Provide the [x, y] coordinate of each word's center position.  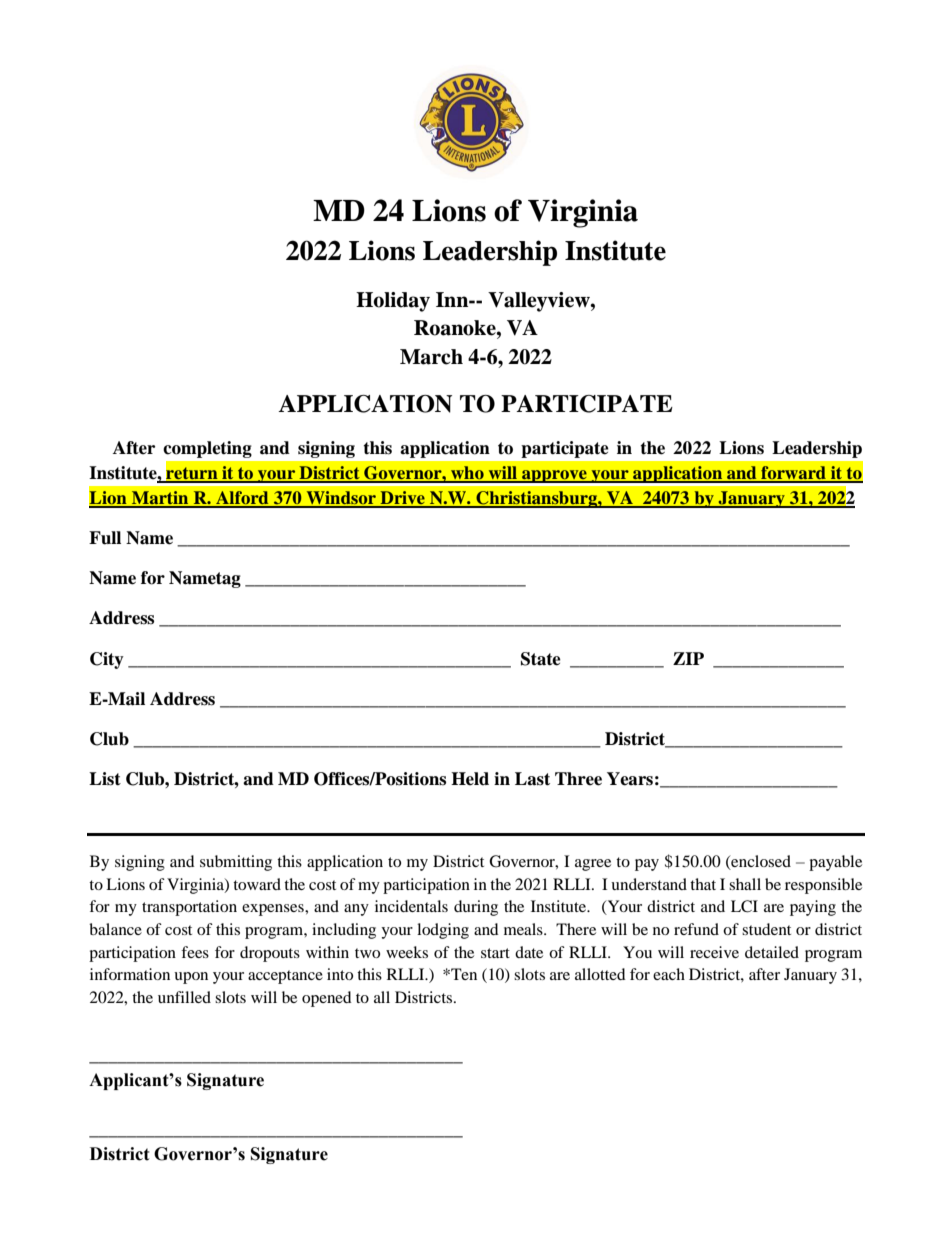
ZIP [688, 658]
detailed [772, 952]
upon [191, 978]
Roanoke [456, 328]
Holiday [393, 302]
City [107, 660]
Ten [463, 974]
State [541, 659]
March [431, 357]
